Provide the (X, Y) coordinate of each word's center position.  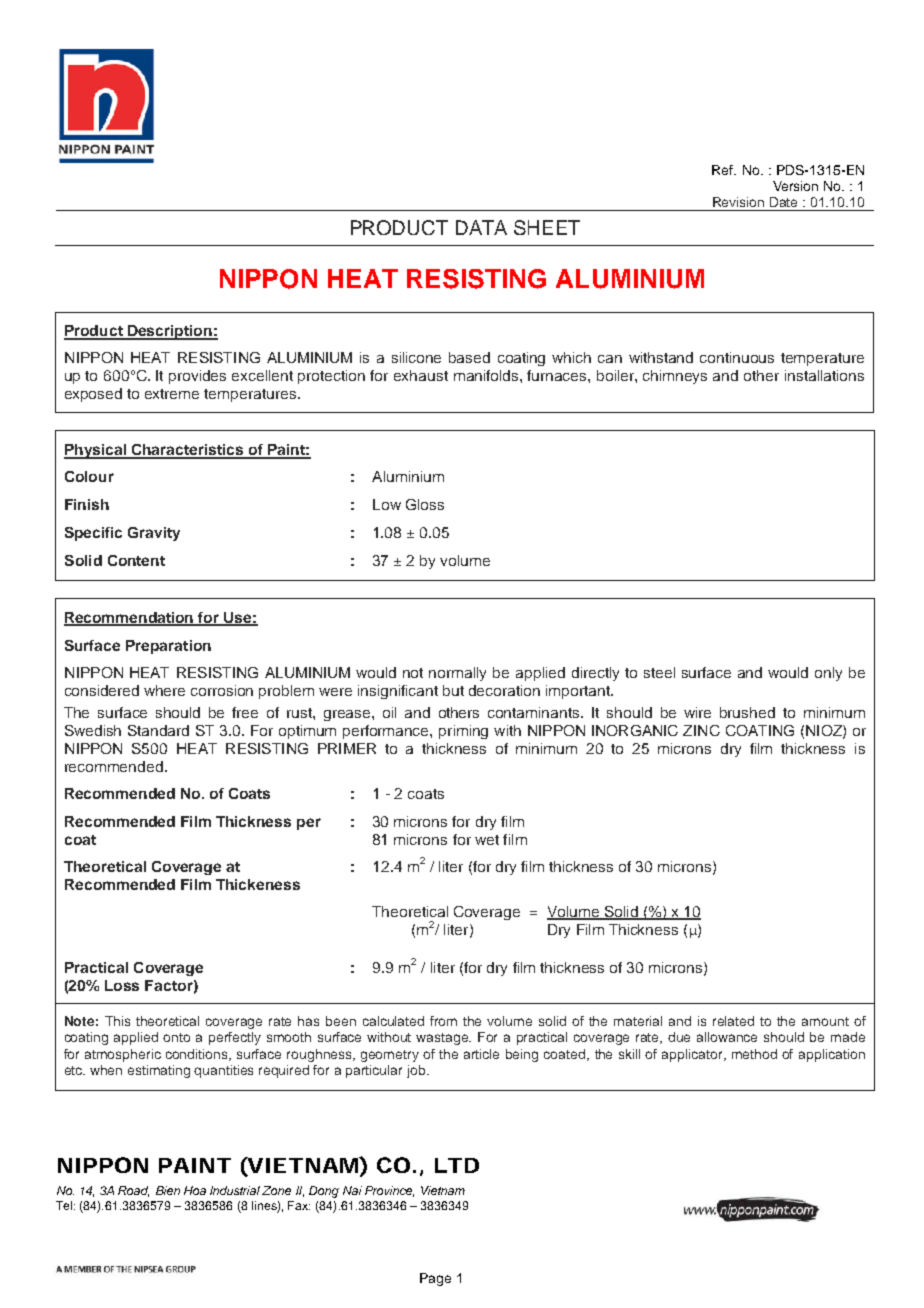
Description (170, 332)
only (828, 674)
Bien (168, 1190)
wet (487, 840)
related (733, 1021)
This (117, 1021)
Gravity (154, 534)
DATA (481, 227)
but (453, 690)
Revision (738, 202)
